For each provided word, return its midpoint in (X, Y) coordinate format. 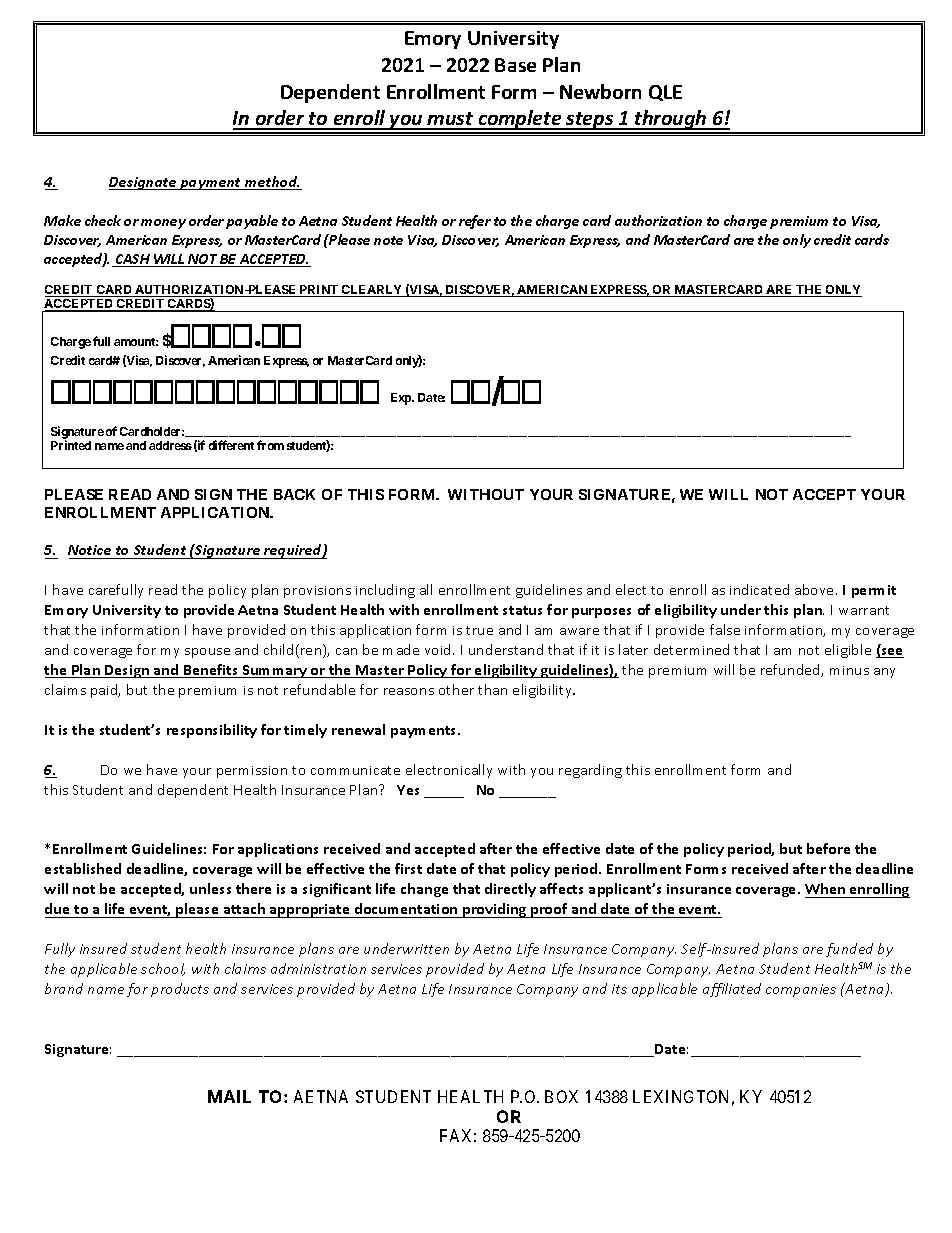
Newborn (600, 91)
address (170, 445)
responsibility (212, 731)
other (456, 689)
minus (849, 670)
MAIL (229, 1096)
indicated (759, 589)
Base (515, 65)
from (270, 445)
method (272, 183)
